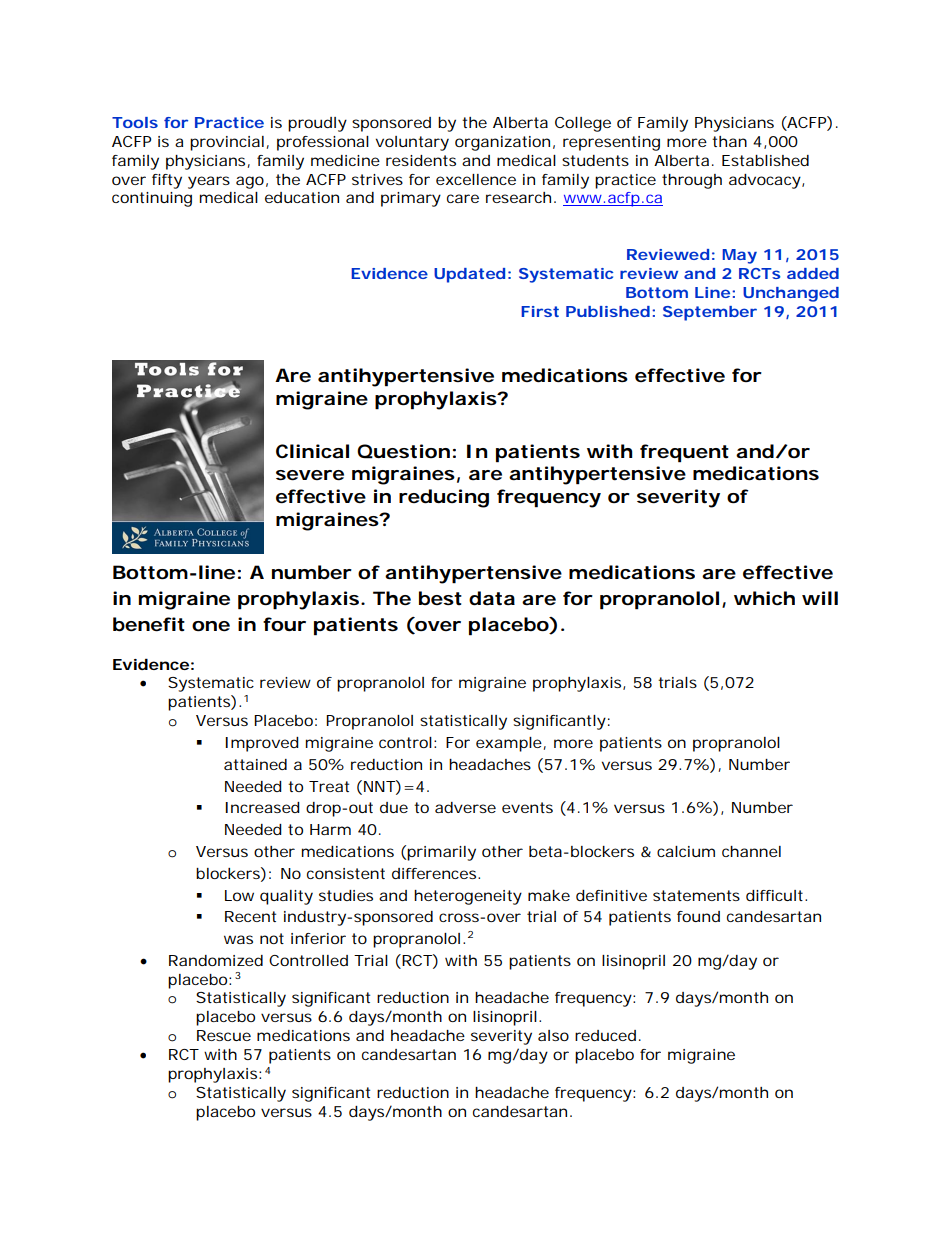  Describe the element at coordinates (284, 624) in the screenshot. I see `four` at that location.
